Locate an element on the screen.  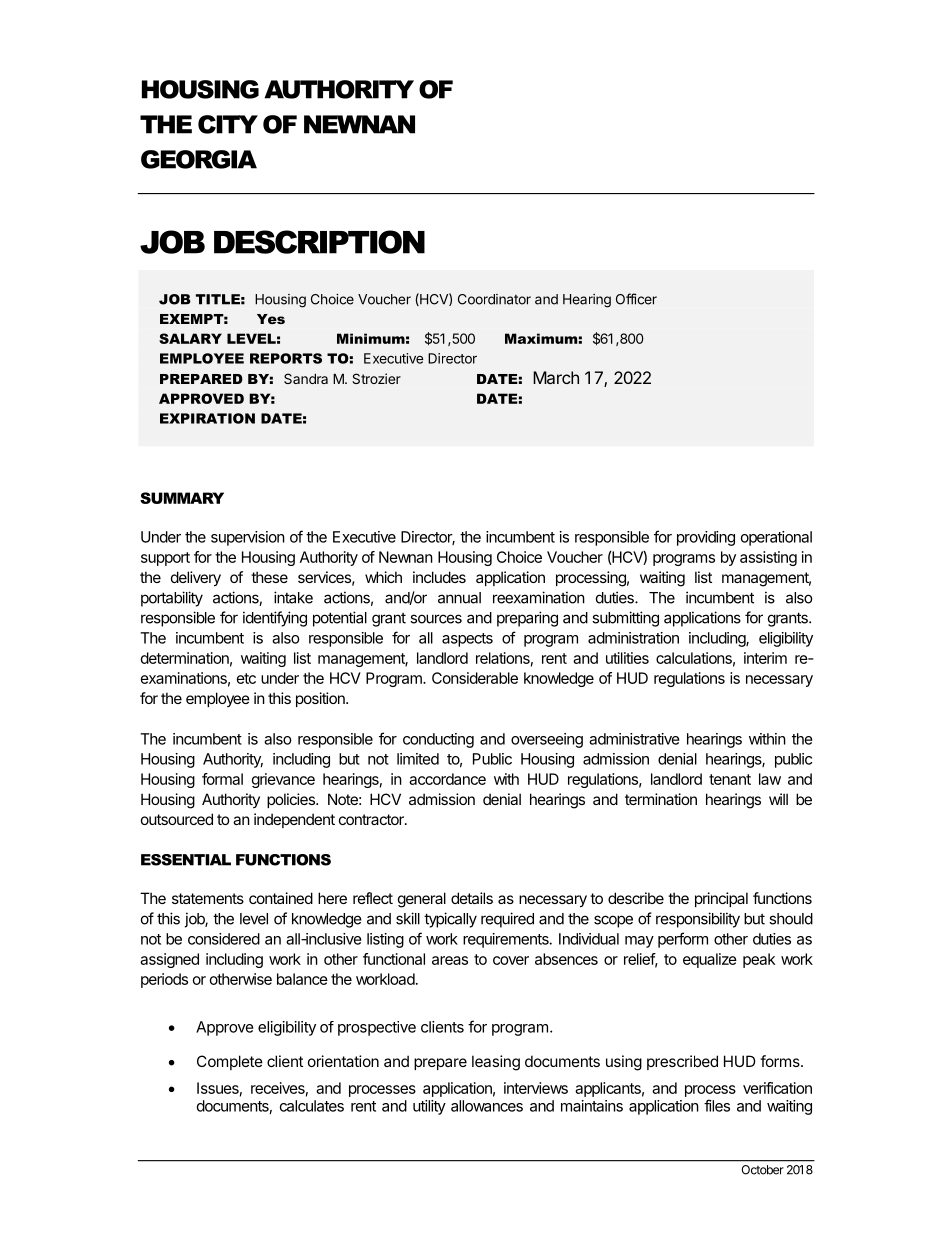
identifying is located at coordinates (275, 619).
